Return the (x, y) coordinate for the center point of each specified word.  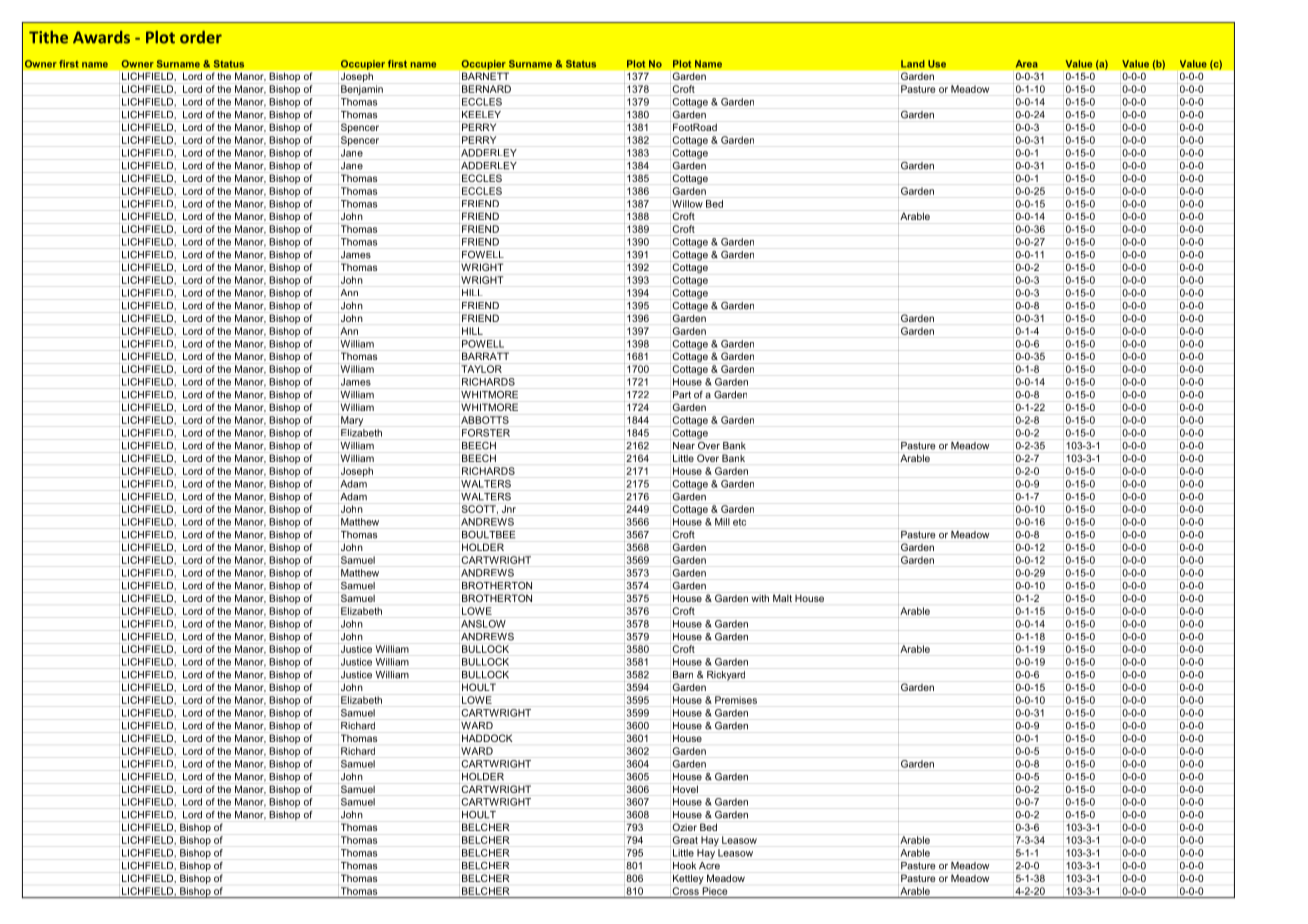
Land (913, 64)
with (760, 598)
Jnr (509, 509)
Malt (782, 598)
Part (682, 395)
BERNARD (486, 89)
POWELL (483, 344)
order (201, 37)
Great (684, 839)
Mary (352, 421)
